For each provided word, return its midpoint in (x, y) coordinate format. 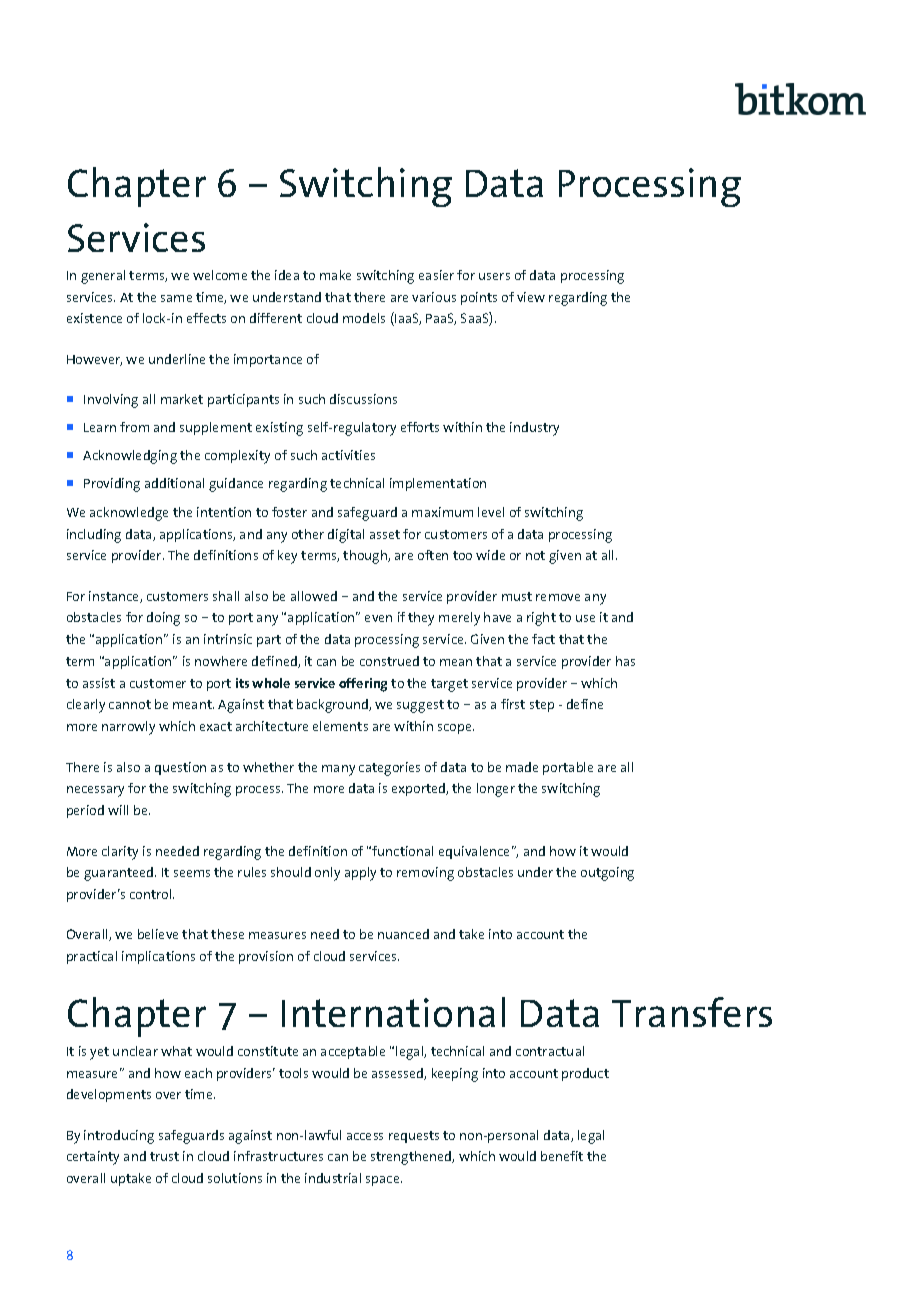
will (118, 810)
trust (164, 1156)
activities (348, 455)
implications (158, 957)
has (625, 661)
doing (163, 619)
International (393, 1012)
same (176, 298)
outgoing (607, 874)
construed (389, 661)
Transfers (692, 1012)
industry (534, 429)
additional (174, 483)
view (531, 297)
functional (402, 851)
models (364, 318)
